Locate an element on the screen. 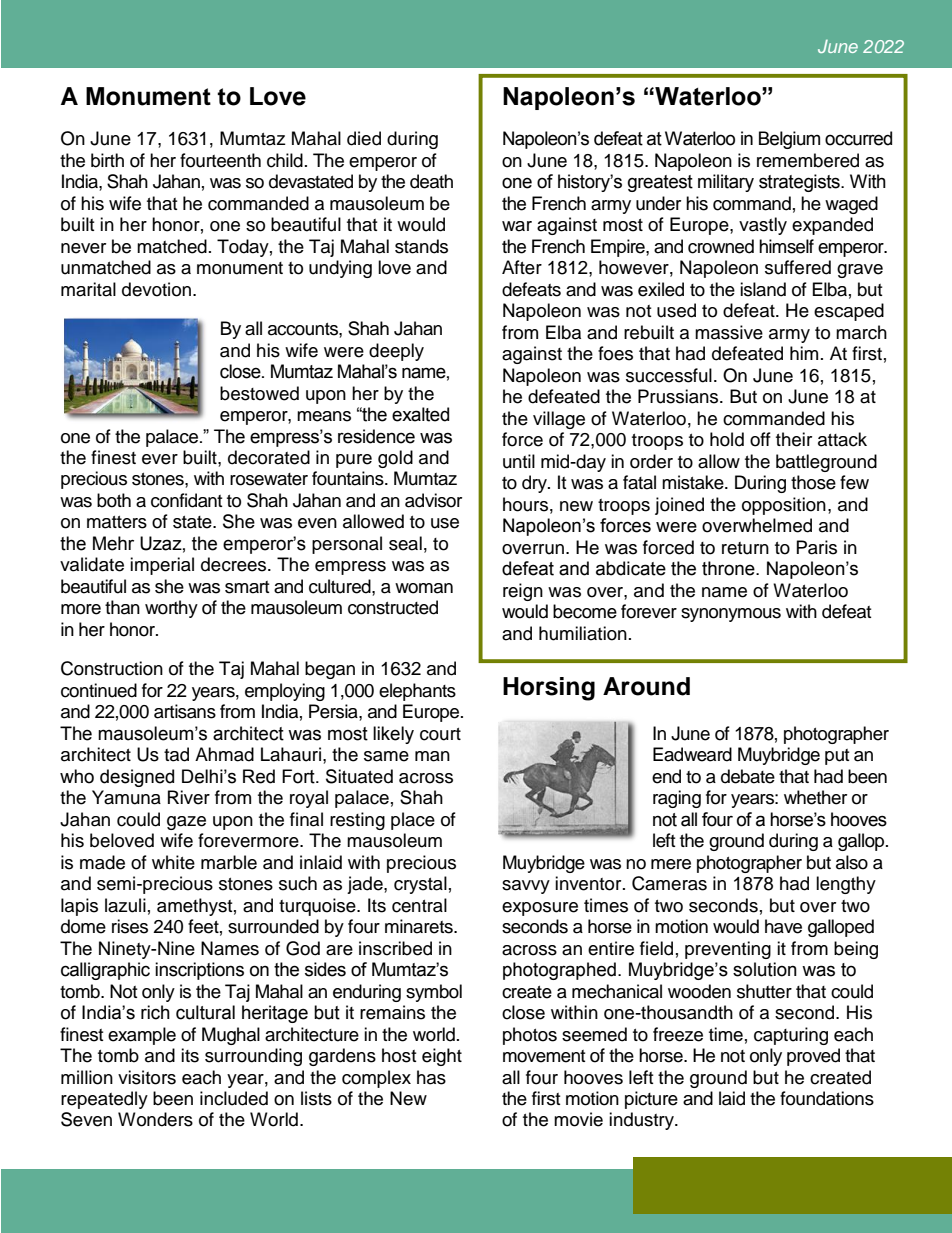 The height and width of the screenshot is (1233, 952). visitors is located at coordinates (147, 1077).
